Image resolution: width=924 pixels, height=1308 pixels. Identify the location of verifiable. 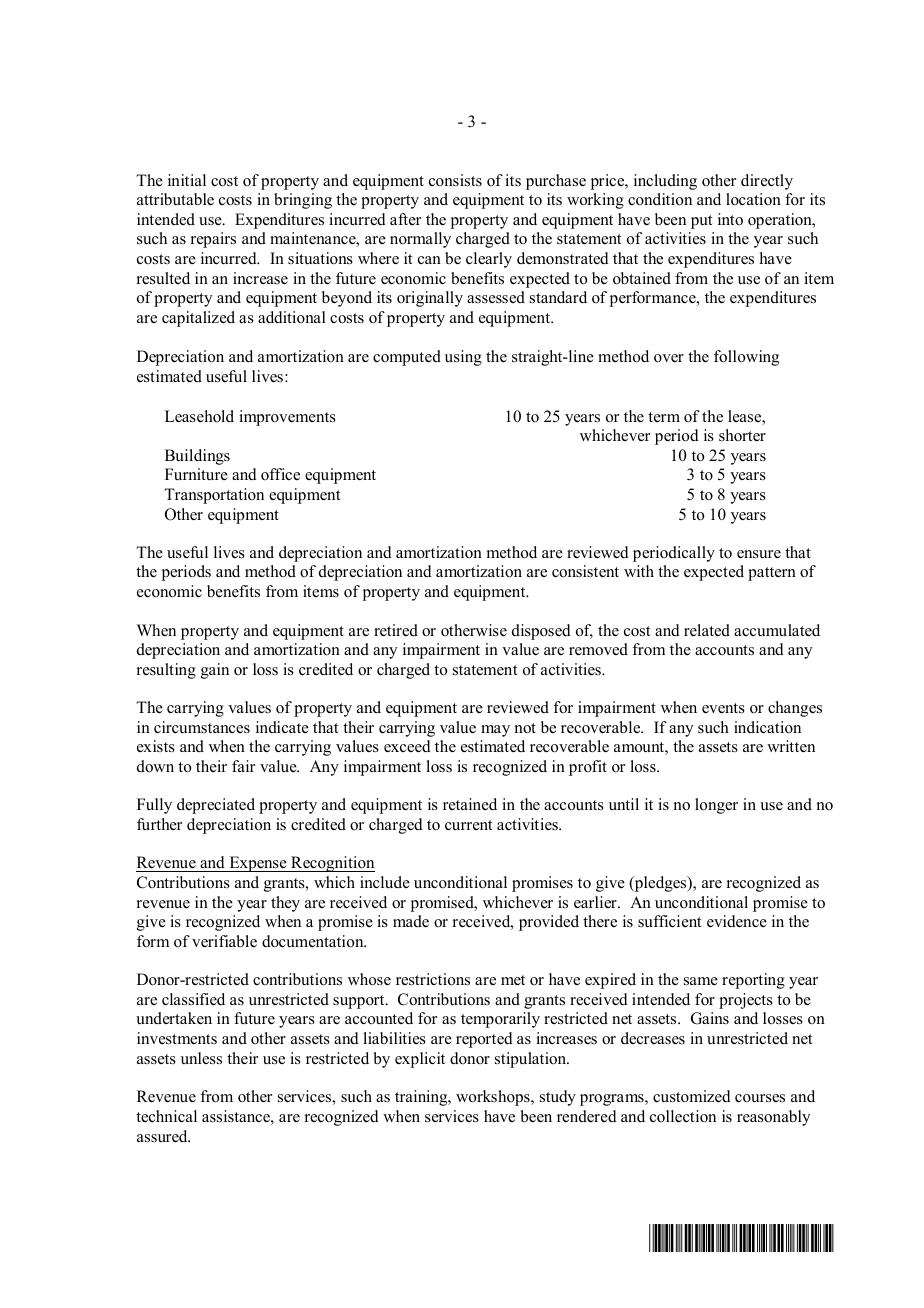
(224, 941).
